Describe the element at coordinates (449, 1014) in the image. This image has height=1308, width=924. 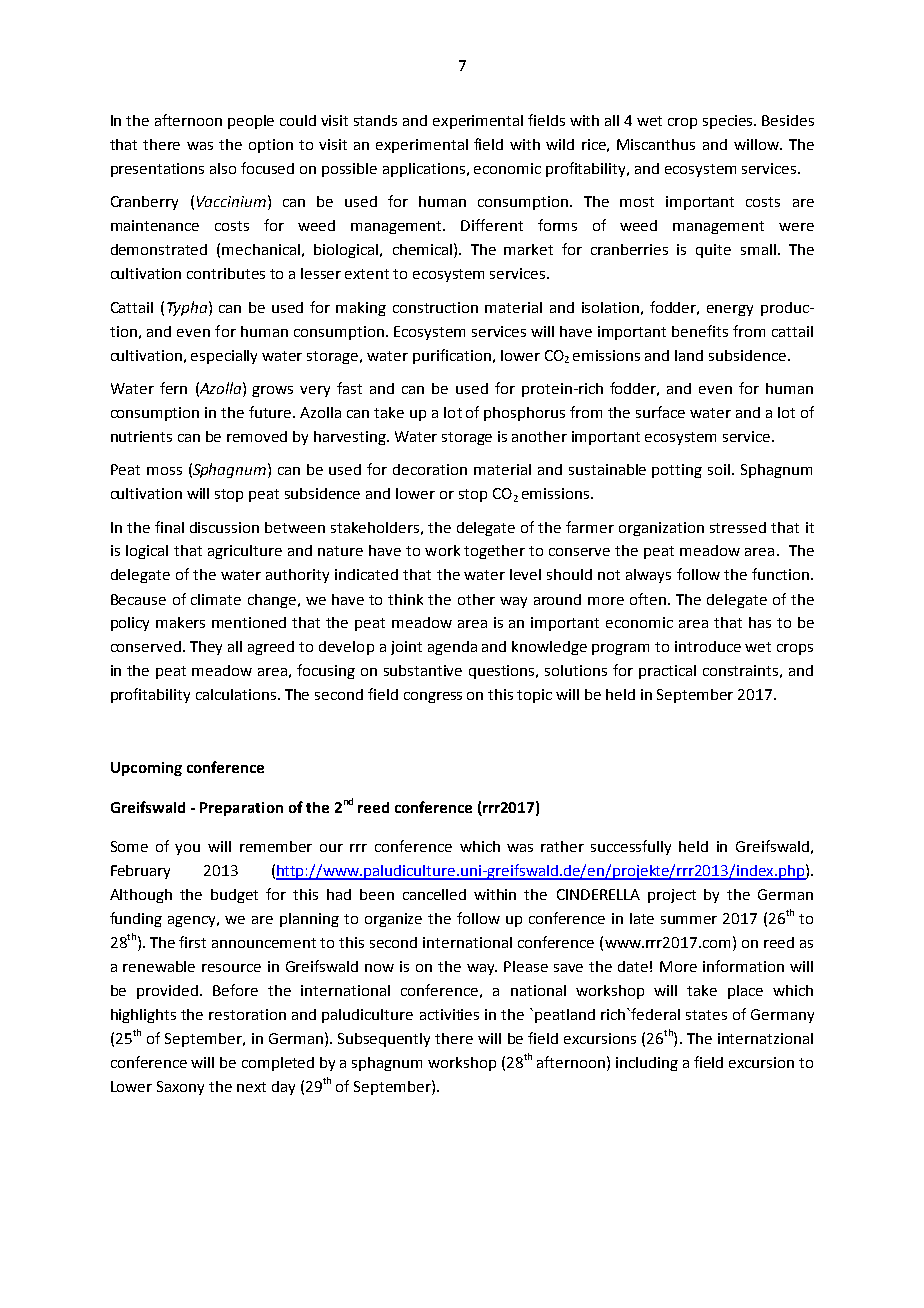
I see `activities` at that location.
